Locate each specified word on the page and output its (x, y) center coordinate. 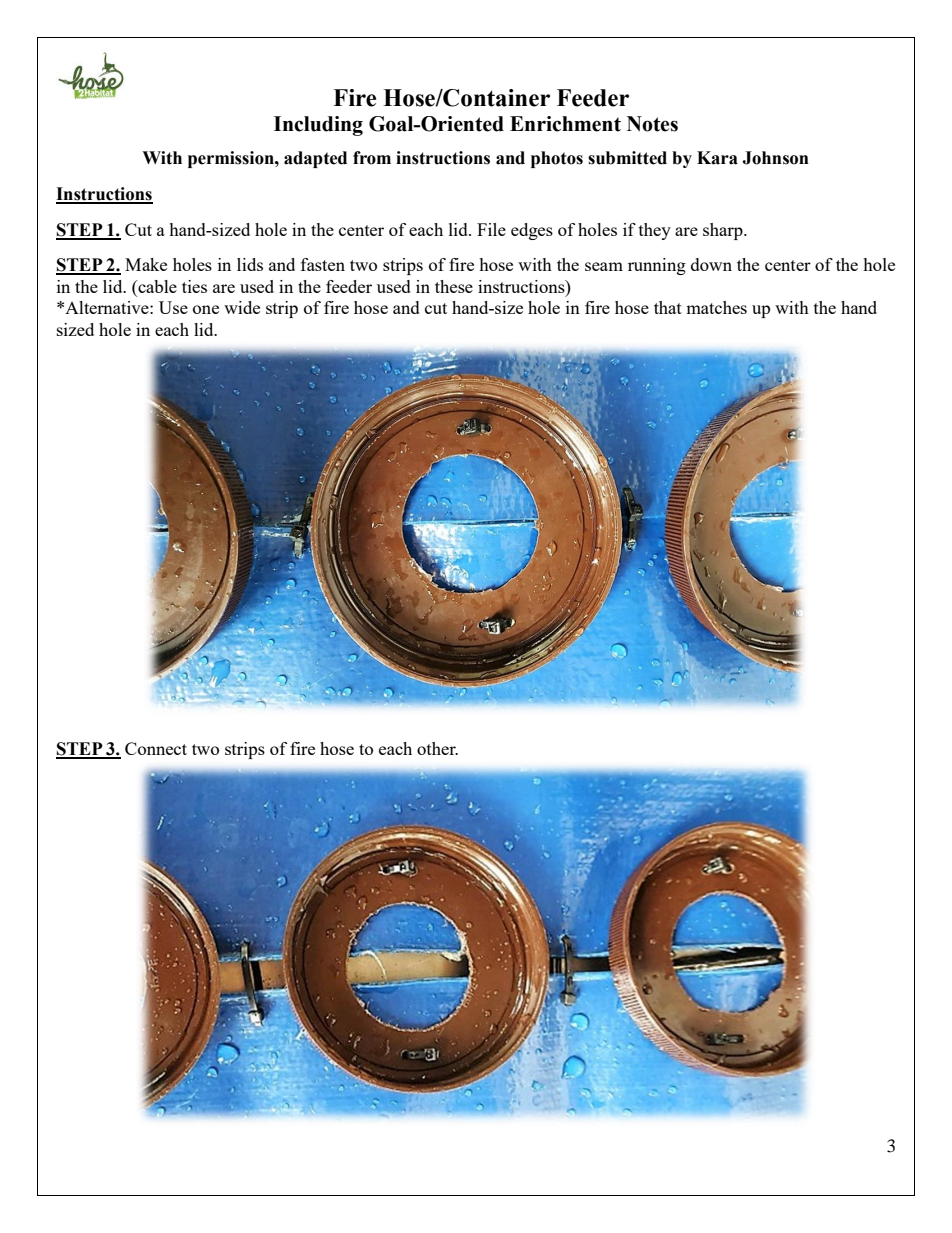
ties (194, 286)
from (372, 158)
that (668, 307)
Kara (717, 158)
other (437, 748)
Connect (156, 748)
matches (716, 307)
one (206, 309)
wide (242, 307)
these (454, 286)
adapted (315, 159)
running (657, 266)
